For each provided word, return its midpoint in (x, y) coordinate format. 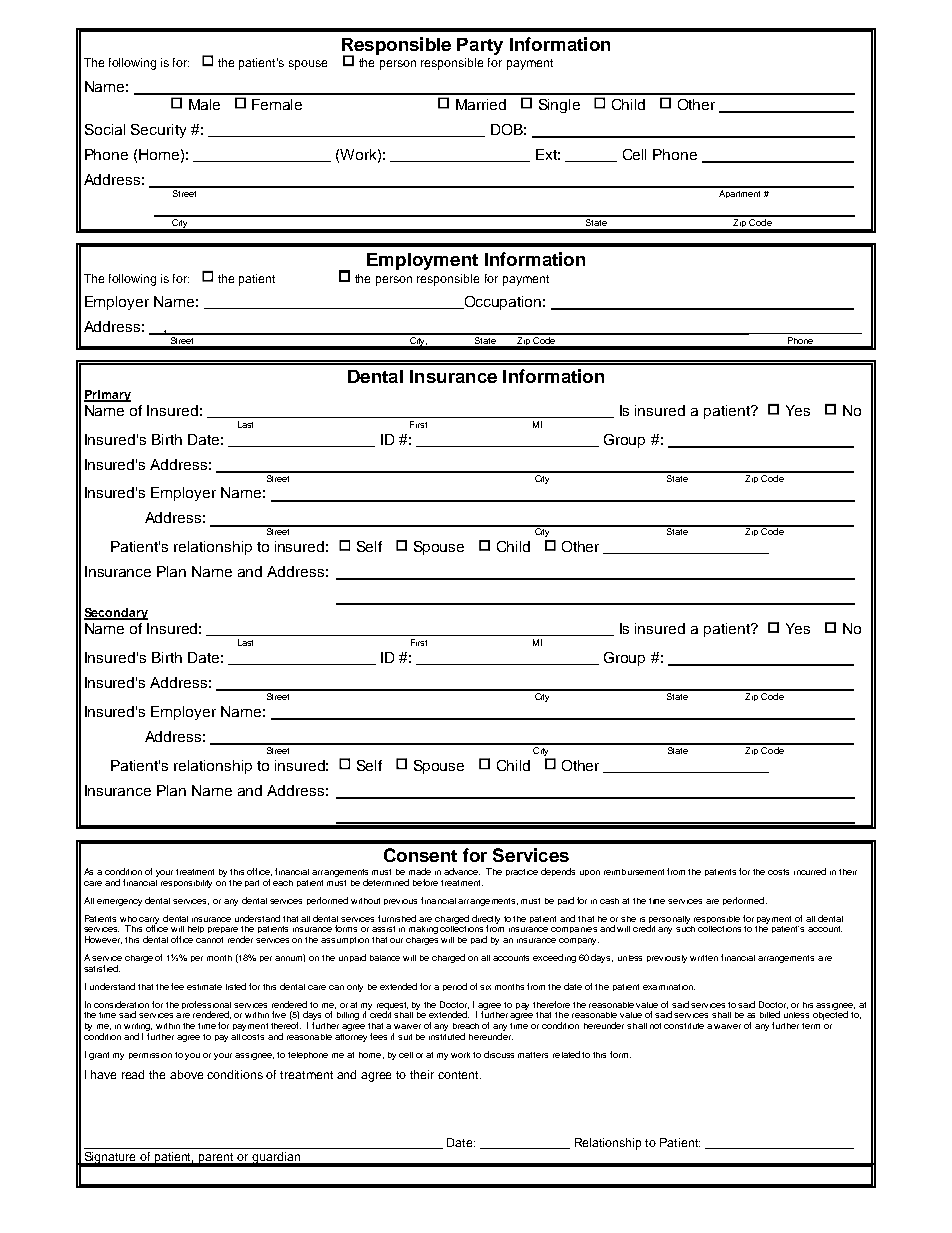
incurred (810, 871)
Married (481, 104)
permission (150, 1056)
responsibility (186, 884)
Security (158, 131)
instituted (447, 1036)
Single (559, 106)
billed (770, 1014)
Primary (107, 396)
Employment (422, 261)
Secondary (116, 614)
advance (462, 871)
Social (105, 129)
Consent (420, 855)
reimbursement (634, 872)
